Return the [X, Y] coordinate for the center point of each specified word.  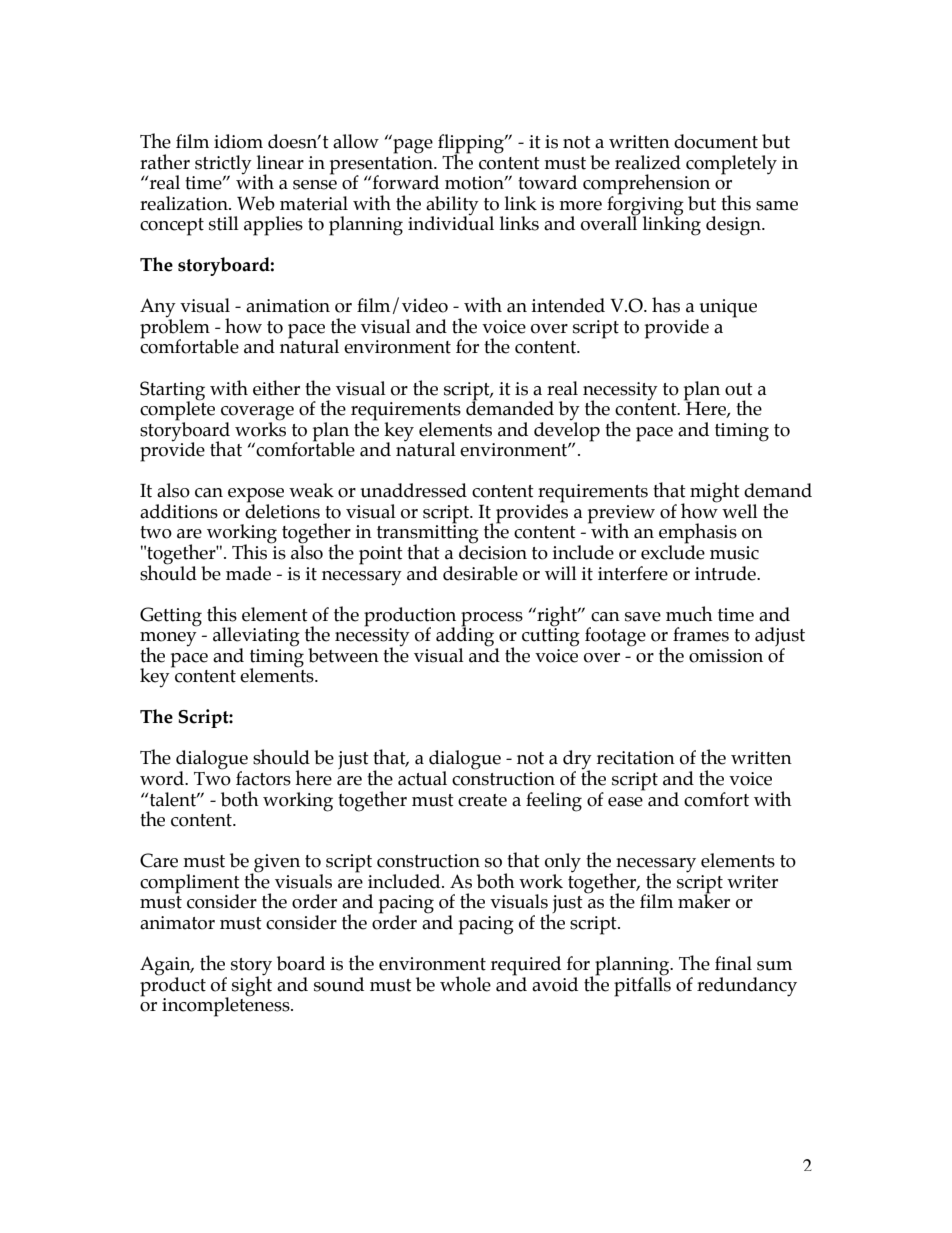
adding [466, 637]
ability [452, 206]
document [716, 141]
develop [567, 431]
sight [252, 985]
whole [465, 984]
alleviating [256, 638]
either [276, 388]
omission [726, 656]
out [739, 389]
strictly [223, 165]
